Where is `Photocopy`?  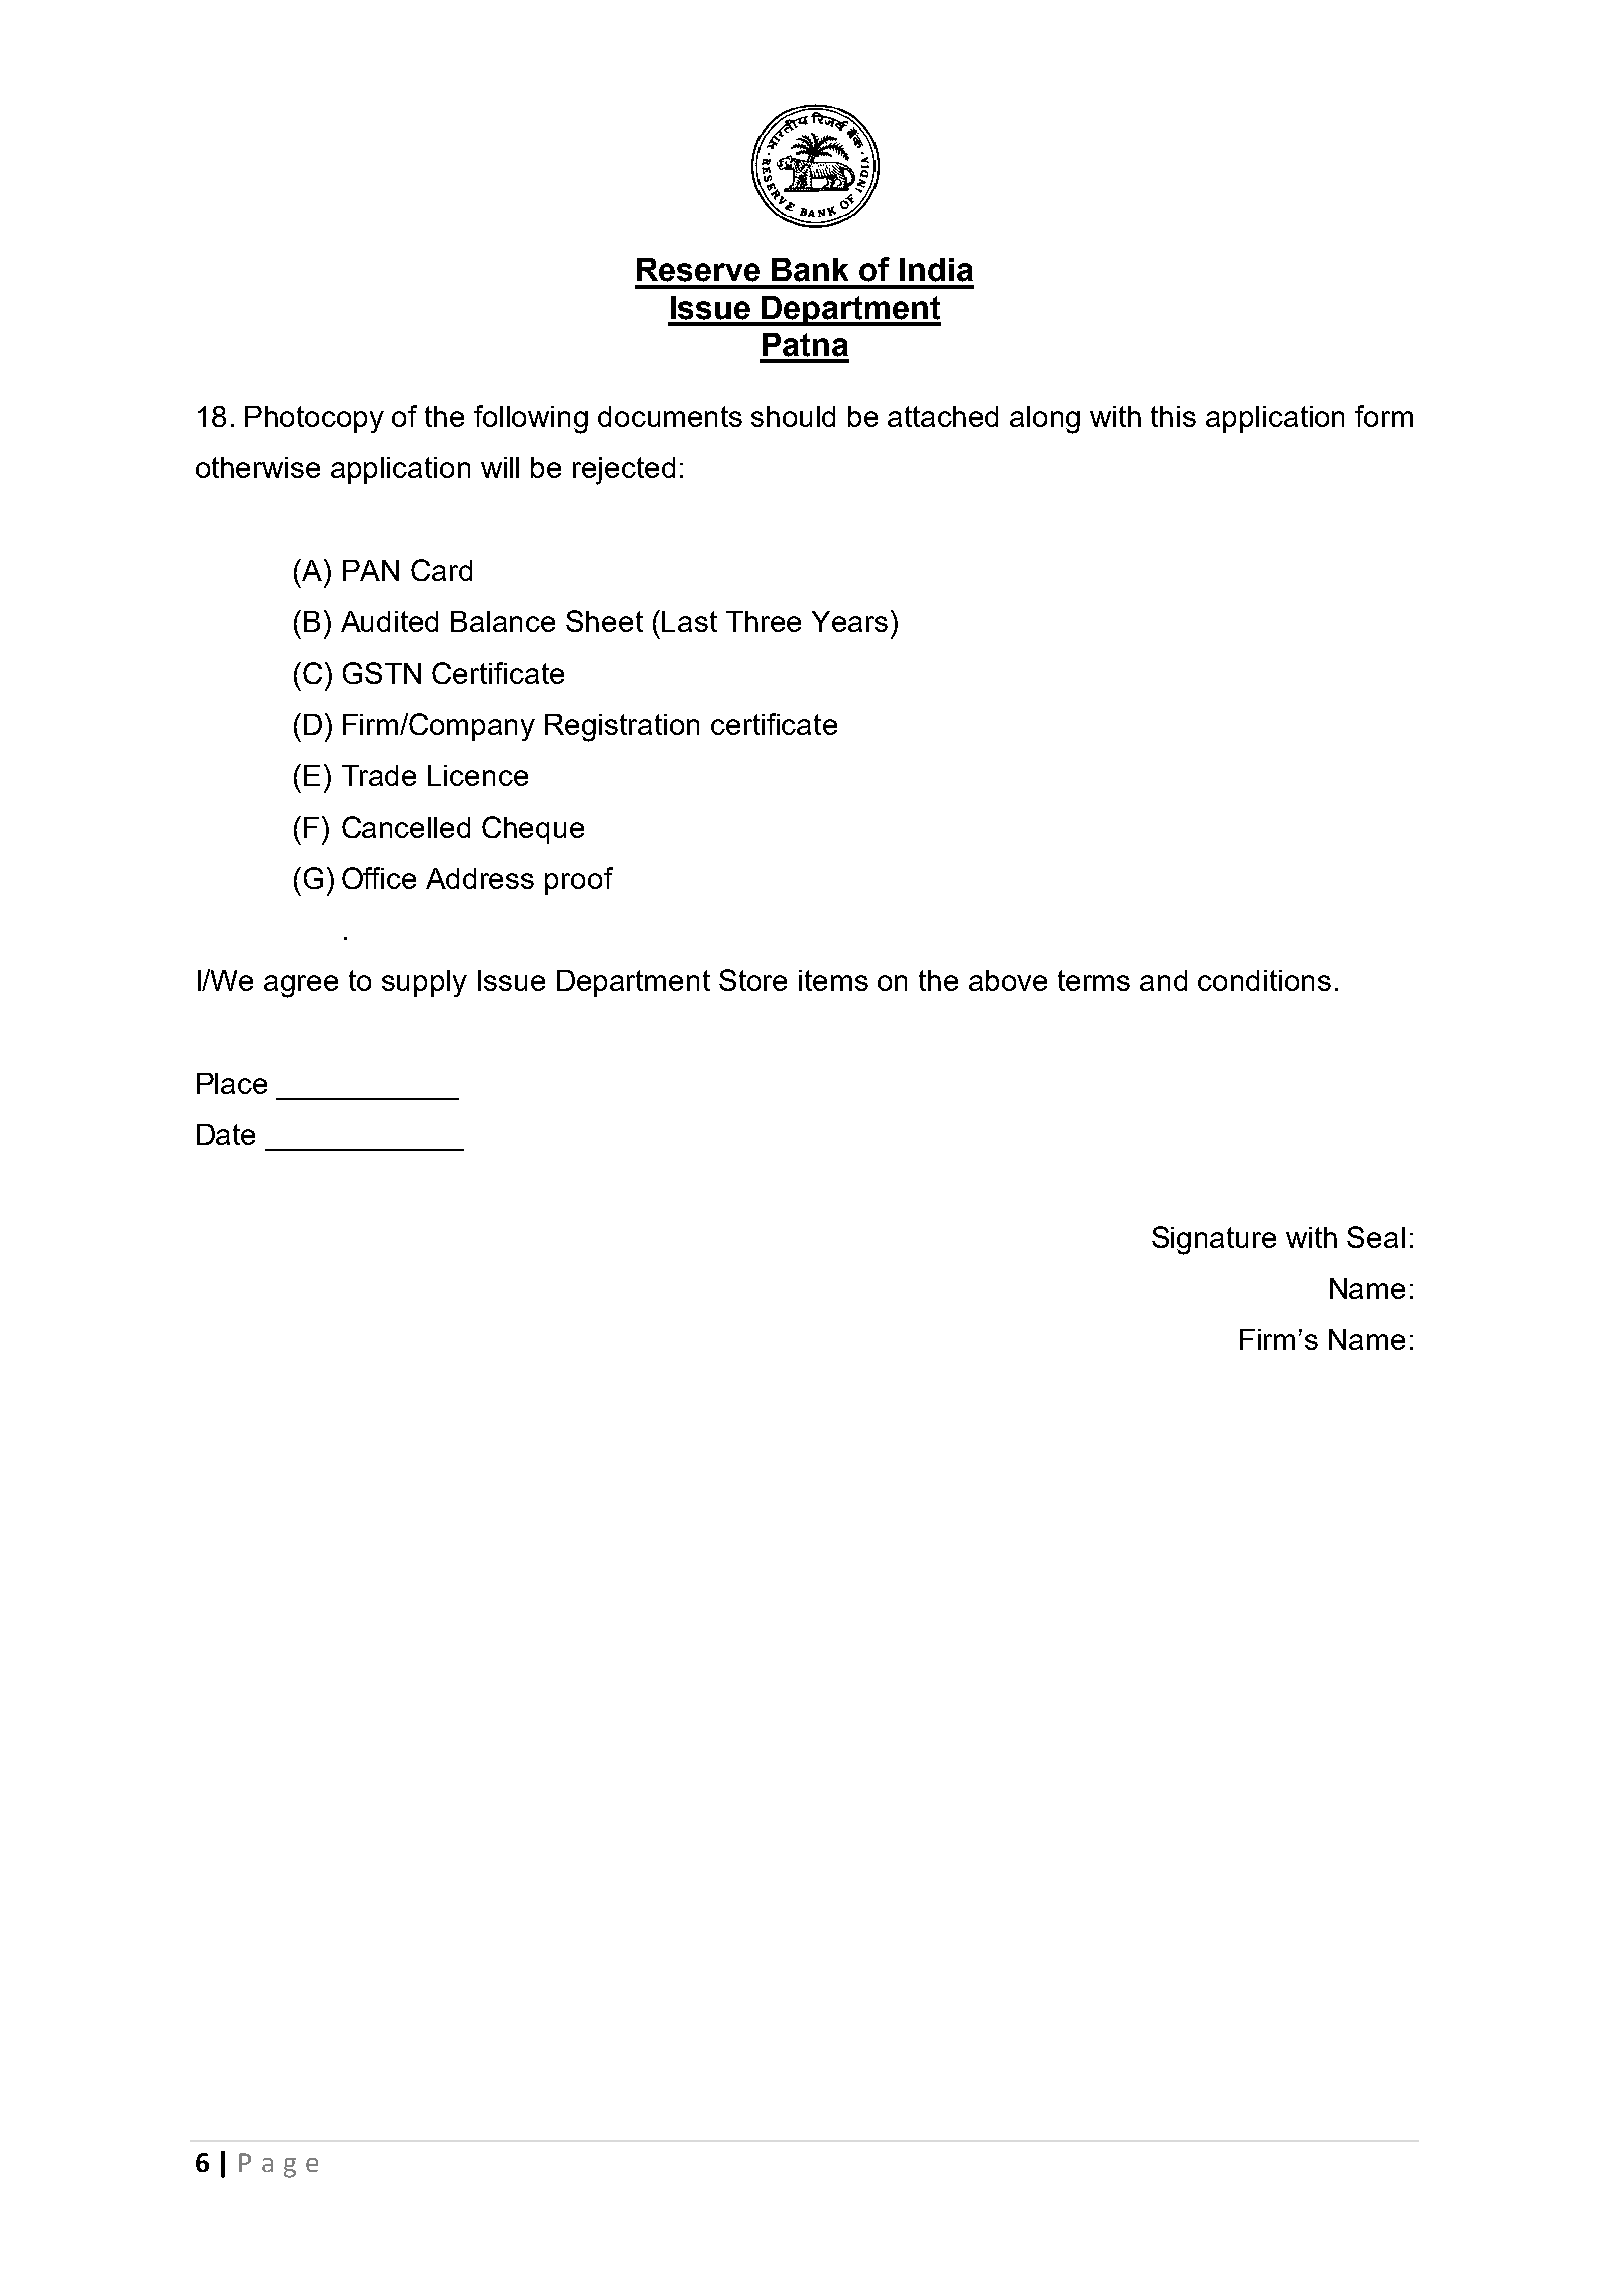 Photocopy is located at coordinates (314, 419).
